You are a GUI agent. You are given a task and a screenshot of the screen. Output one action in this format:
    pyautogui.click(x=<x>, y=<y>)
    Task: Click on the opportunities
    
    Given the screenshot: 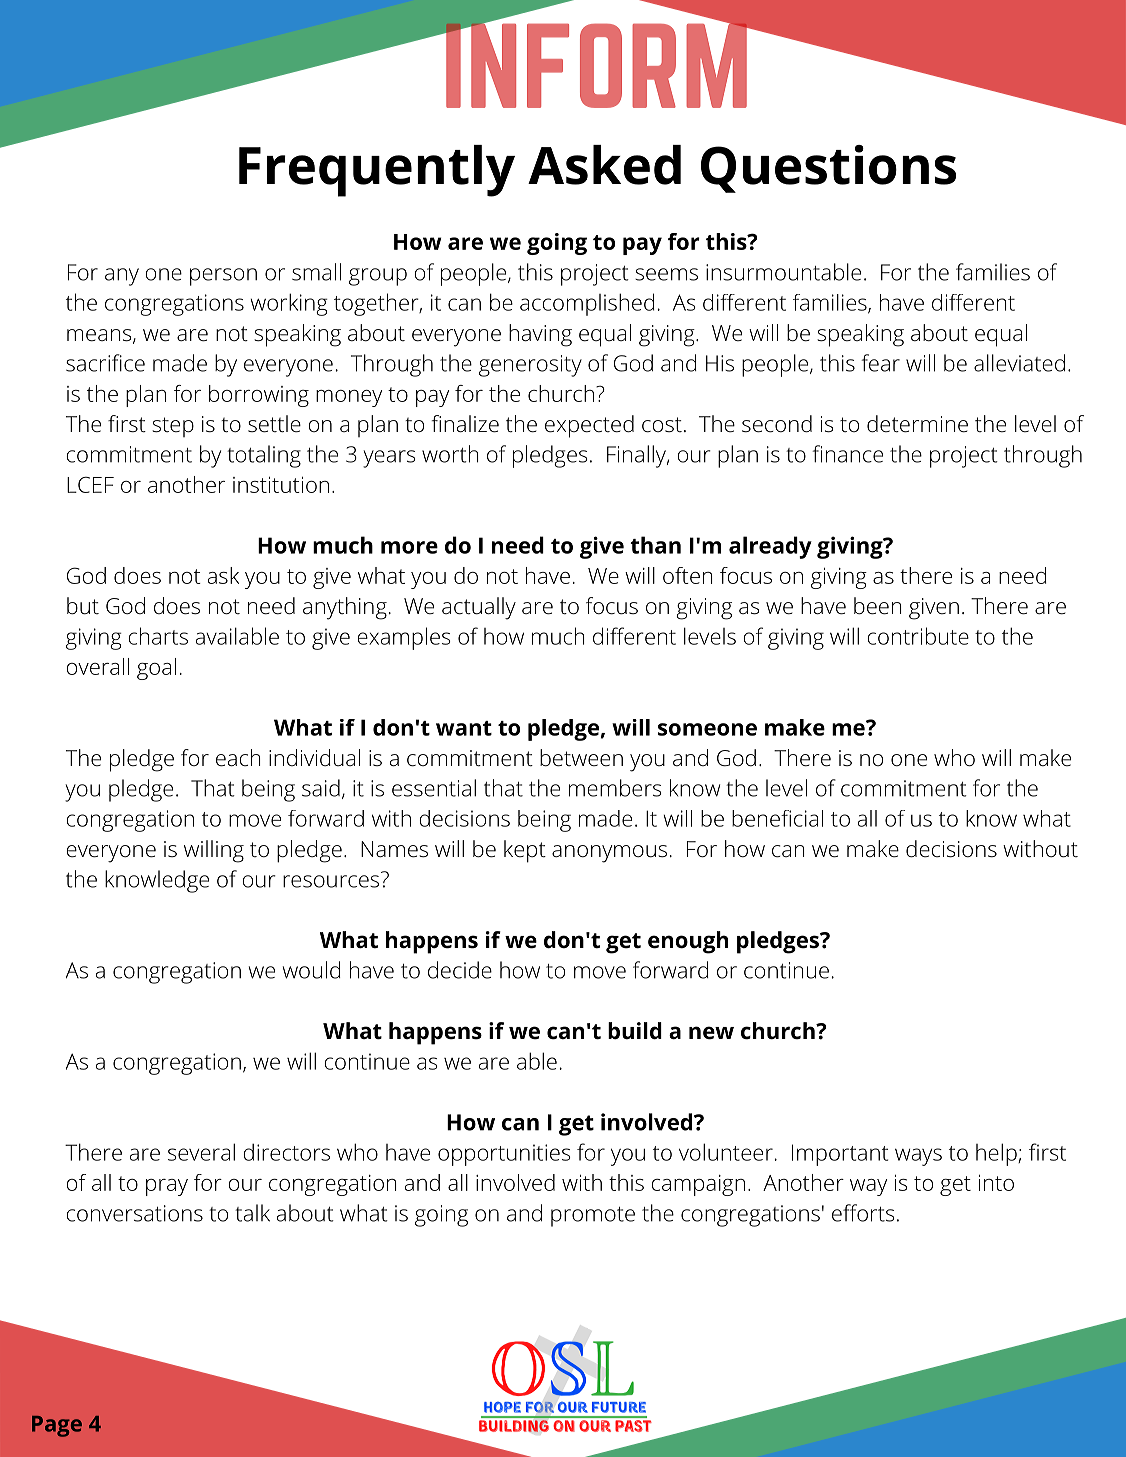 What is the action you would take?
    pyautogui.click(x=504, y=1155)
